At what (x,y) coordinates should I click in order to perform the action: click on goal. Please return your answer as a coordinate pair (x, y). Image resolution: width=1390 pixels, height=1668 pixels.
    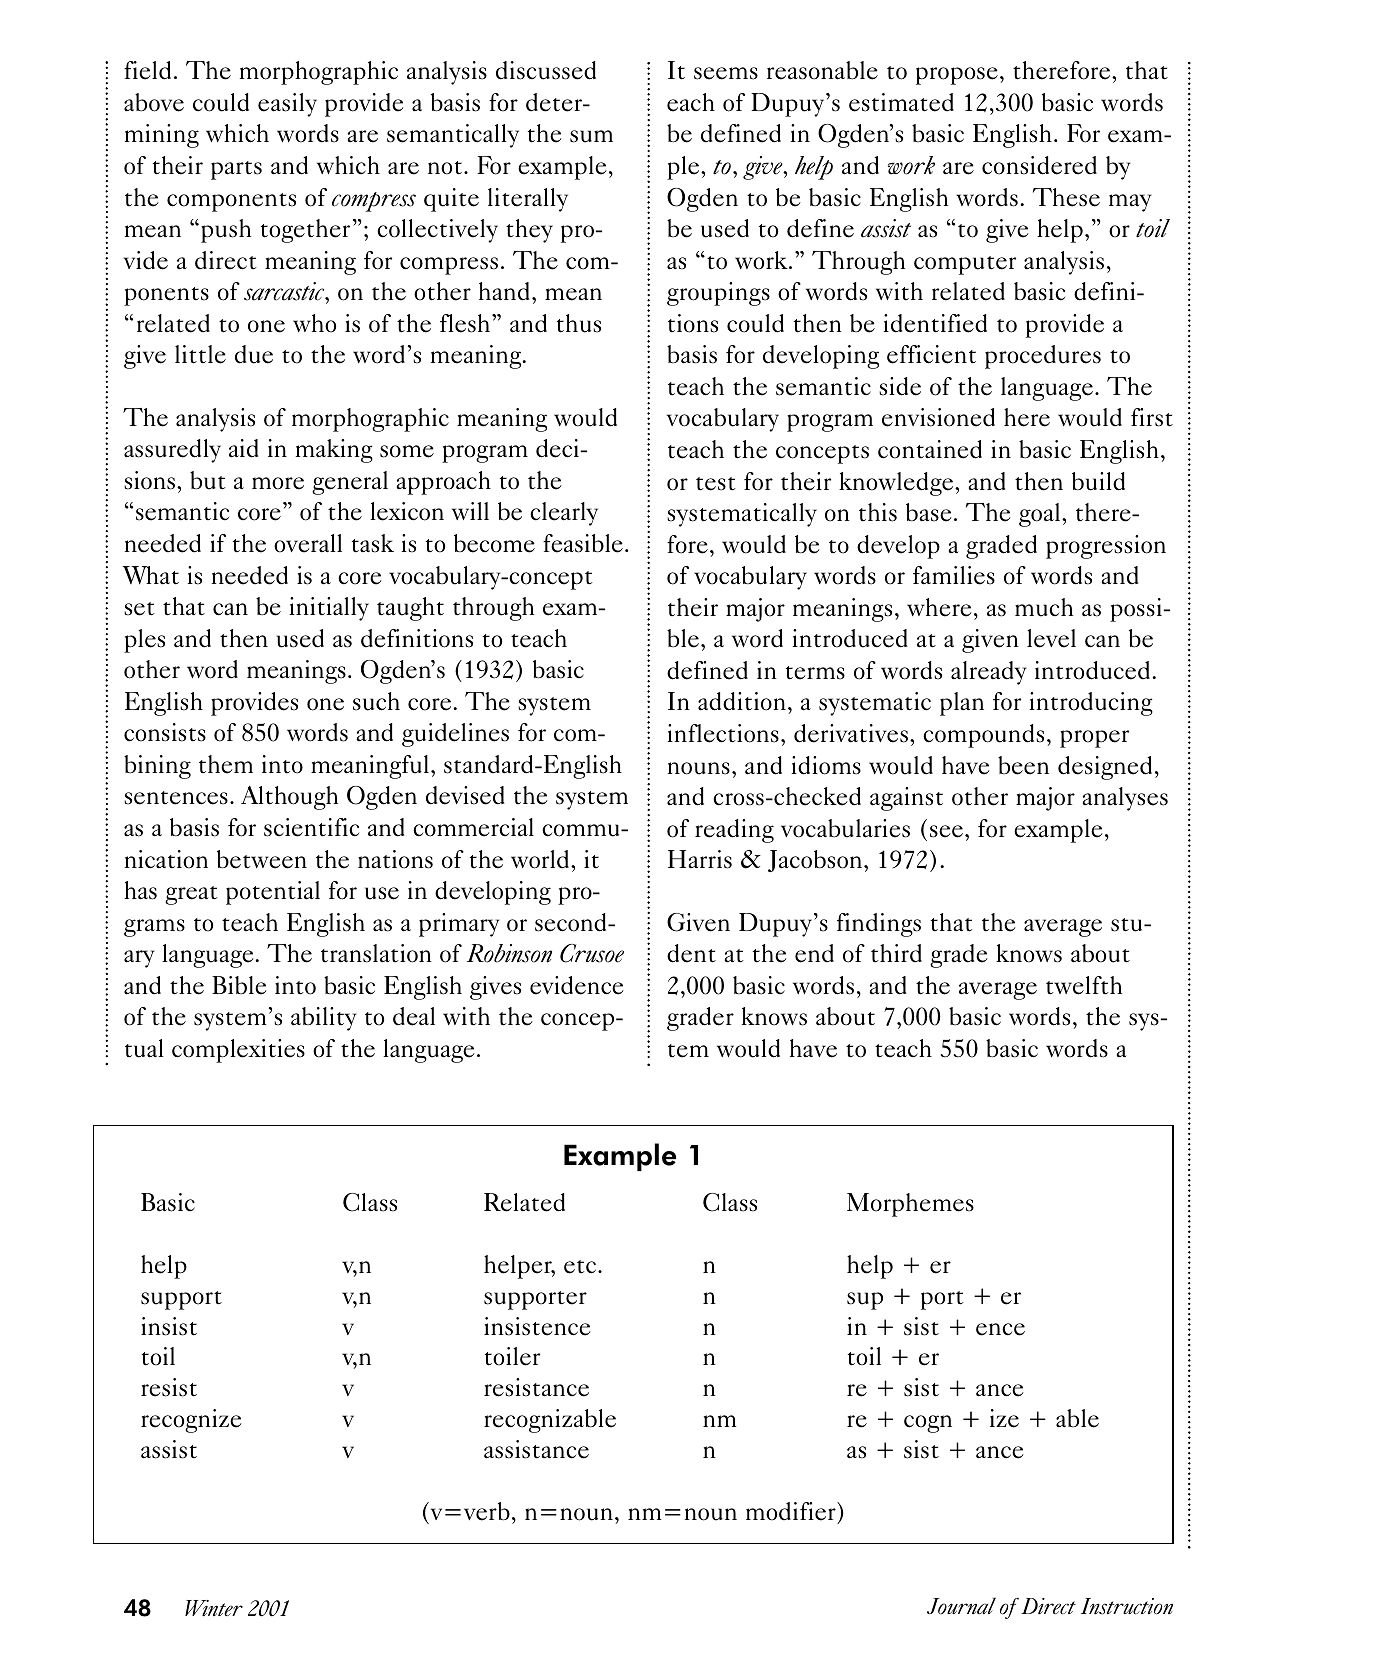
    Looking at the image, I should click on (1039, 515).
